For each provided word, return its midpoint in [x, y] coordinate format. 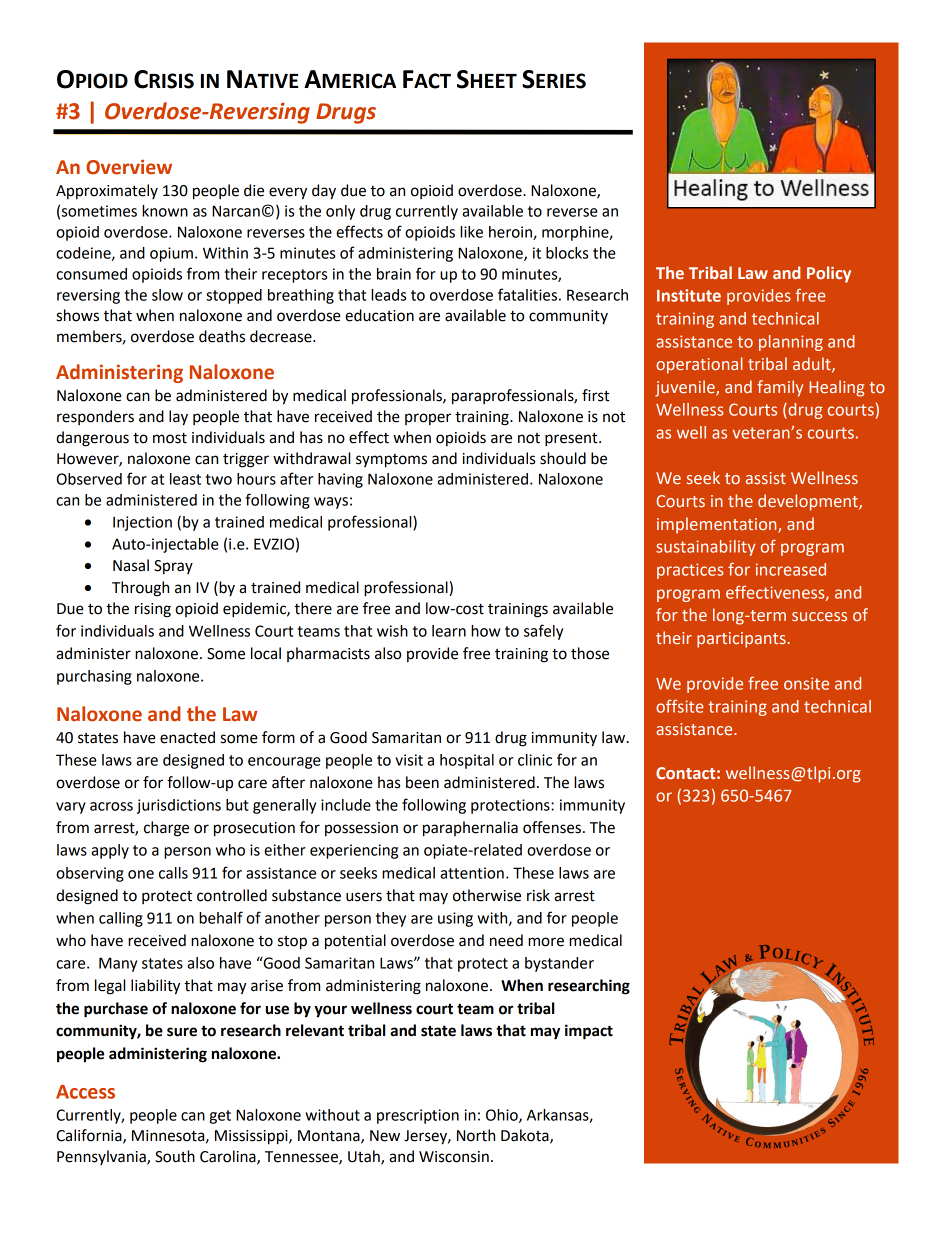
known [165, 211]
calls [173, 873]
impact [589, 1032]
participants [741, 640]
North [476, 1135]
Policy [829, 274]
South [175, 1156]
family [780, 388]
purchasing [94, 677]
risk [538, 895]
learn [449, 631]
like [471, 232]
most [170, 438]
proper [428, 419]
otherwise [487, 895]
